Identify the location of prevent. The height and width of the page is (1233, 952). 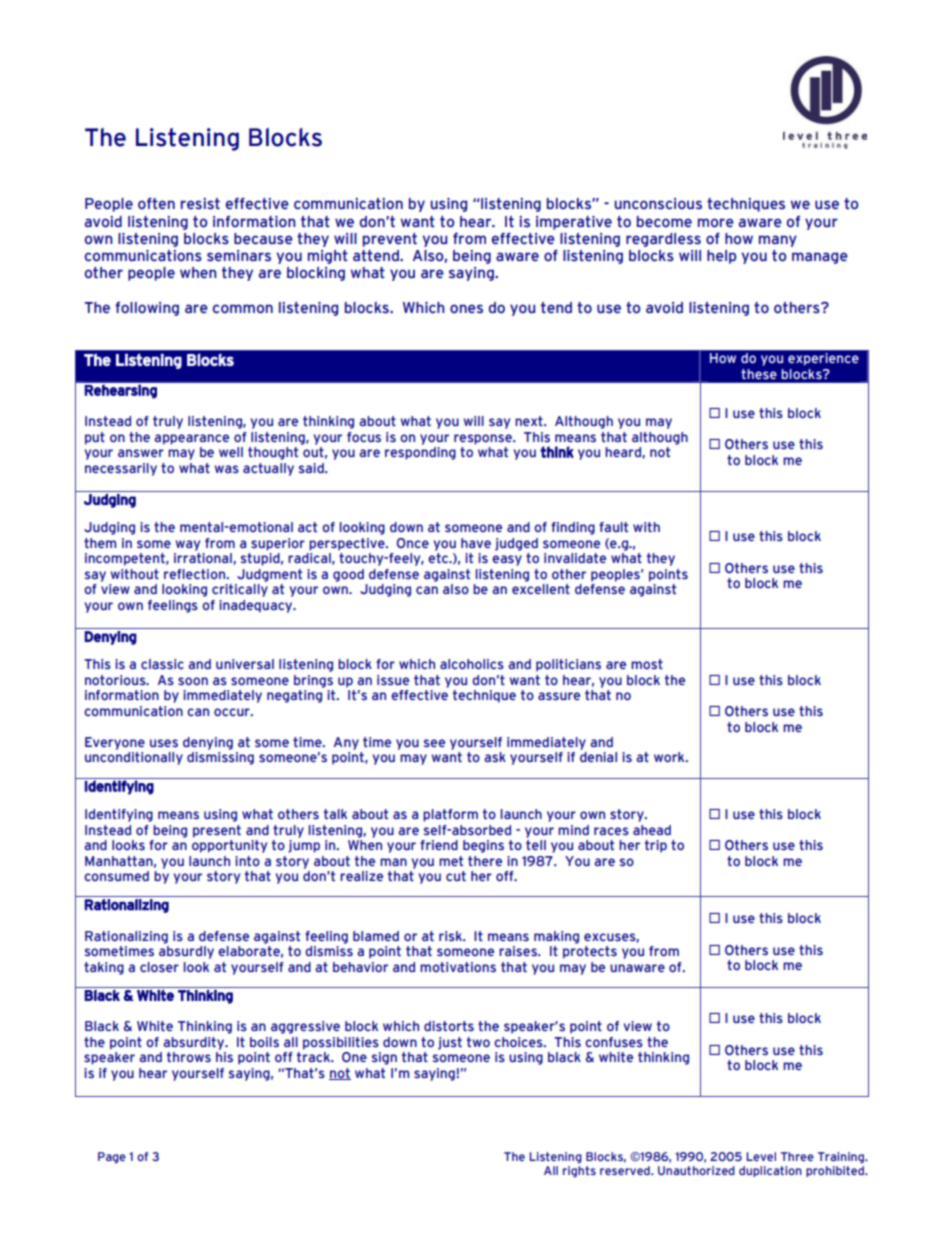
(390, 240).
